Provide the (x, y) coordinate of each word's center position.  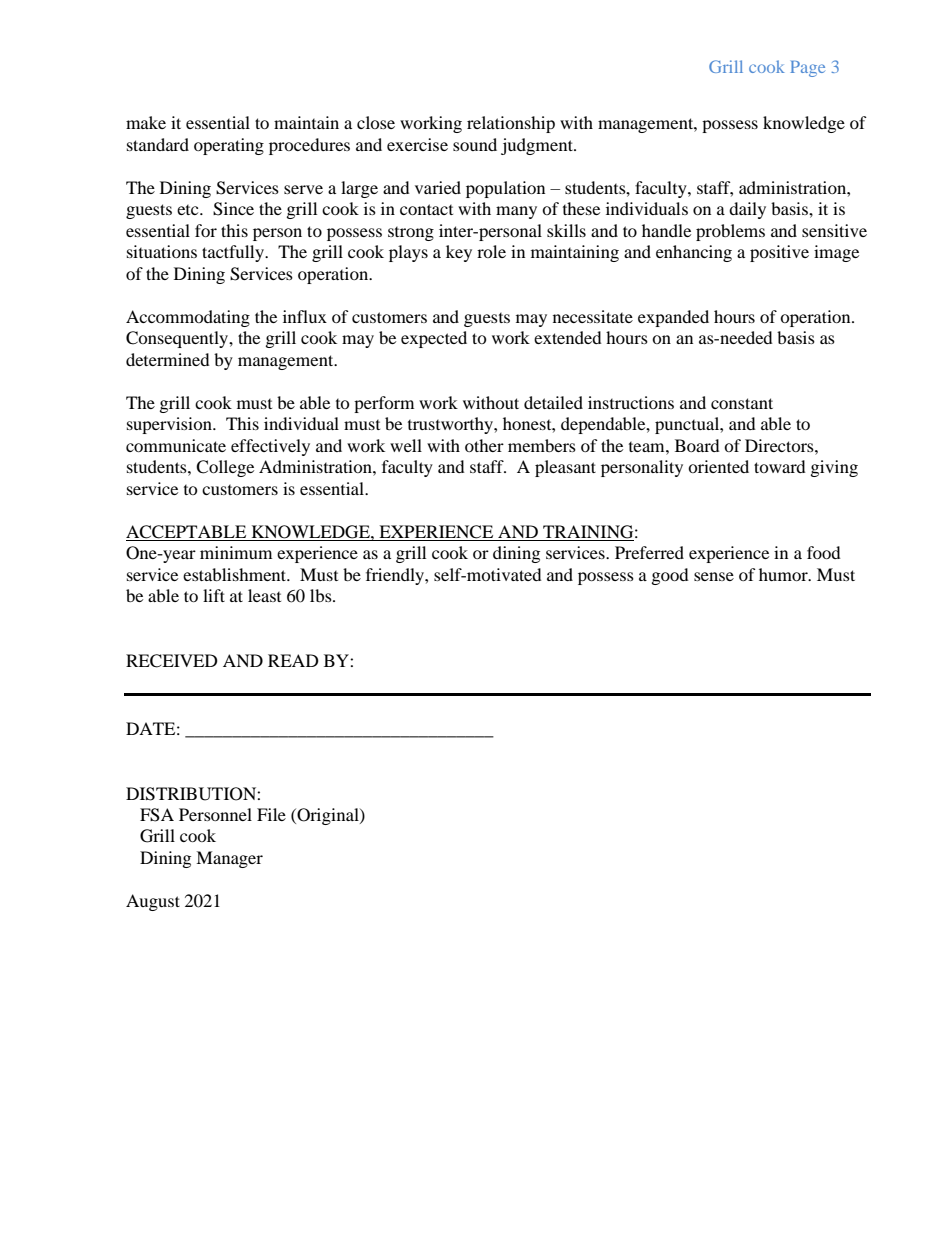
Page (807, 69)
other (484, 445)
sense (714, 576)
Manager (229, 859)
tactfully (234, 253)
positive (779, 253)
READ (293, 660)
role (491, 251)
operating (229, 146)
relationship (511, 124)
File (271, 814)
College (225, 468)
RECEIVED (172, 661)
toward (780, 466)
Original (328, 816)
